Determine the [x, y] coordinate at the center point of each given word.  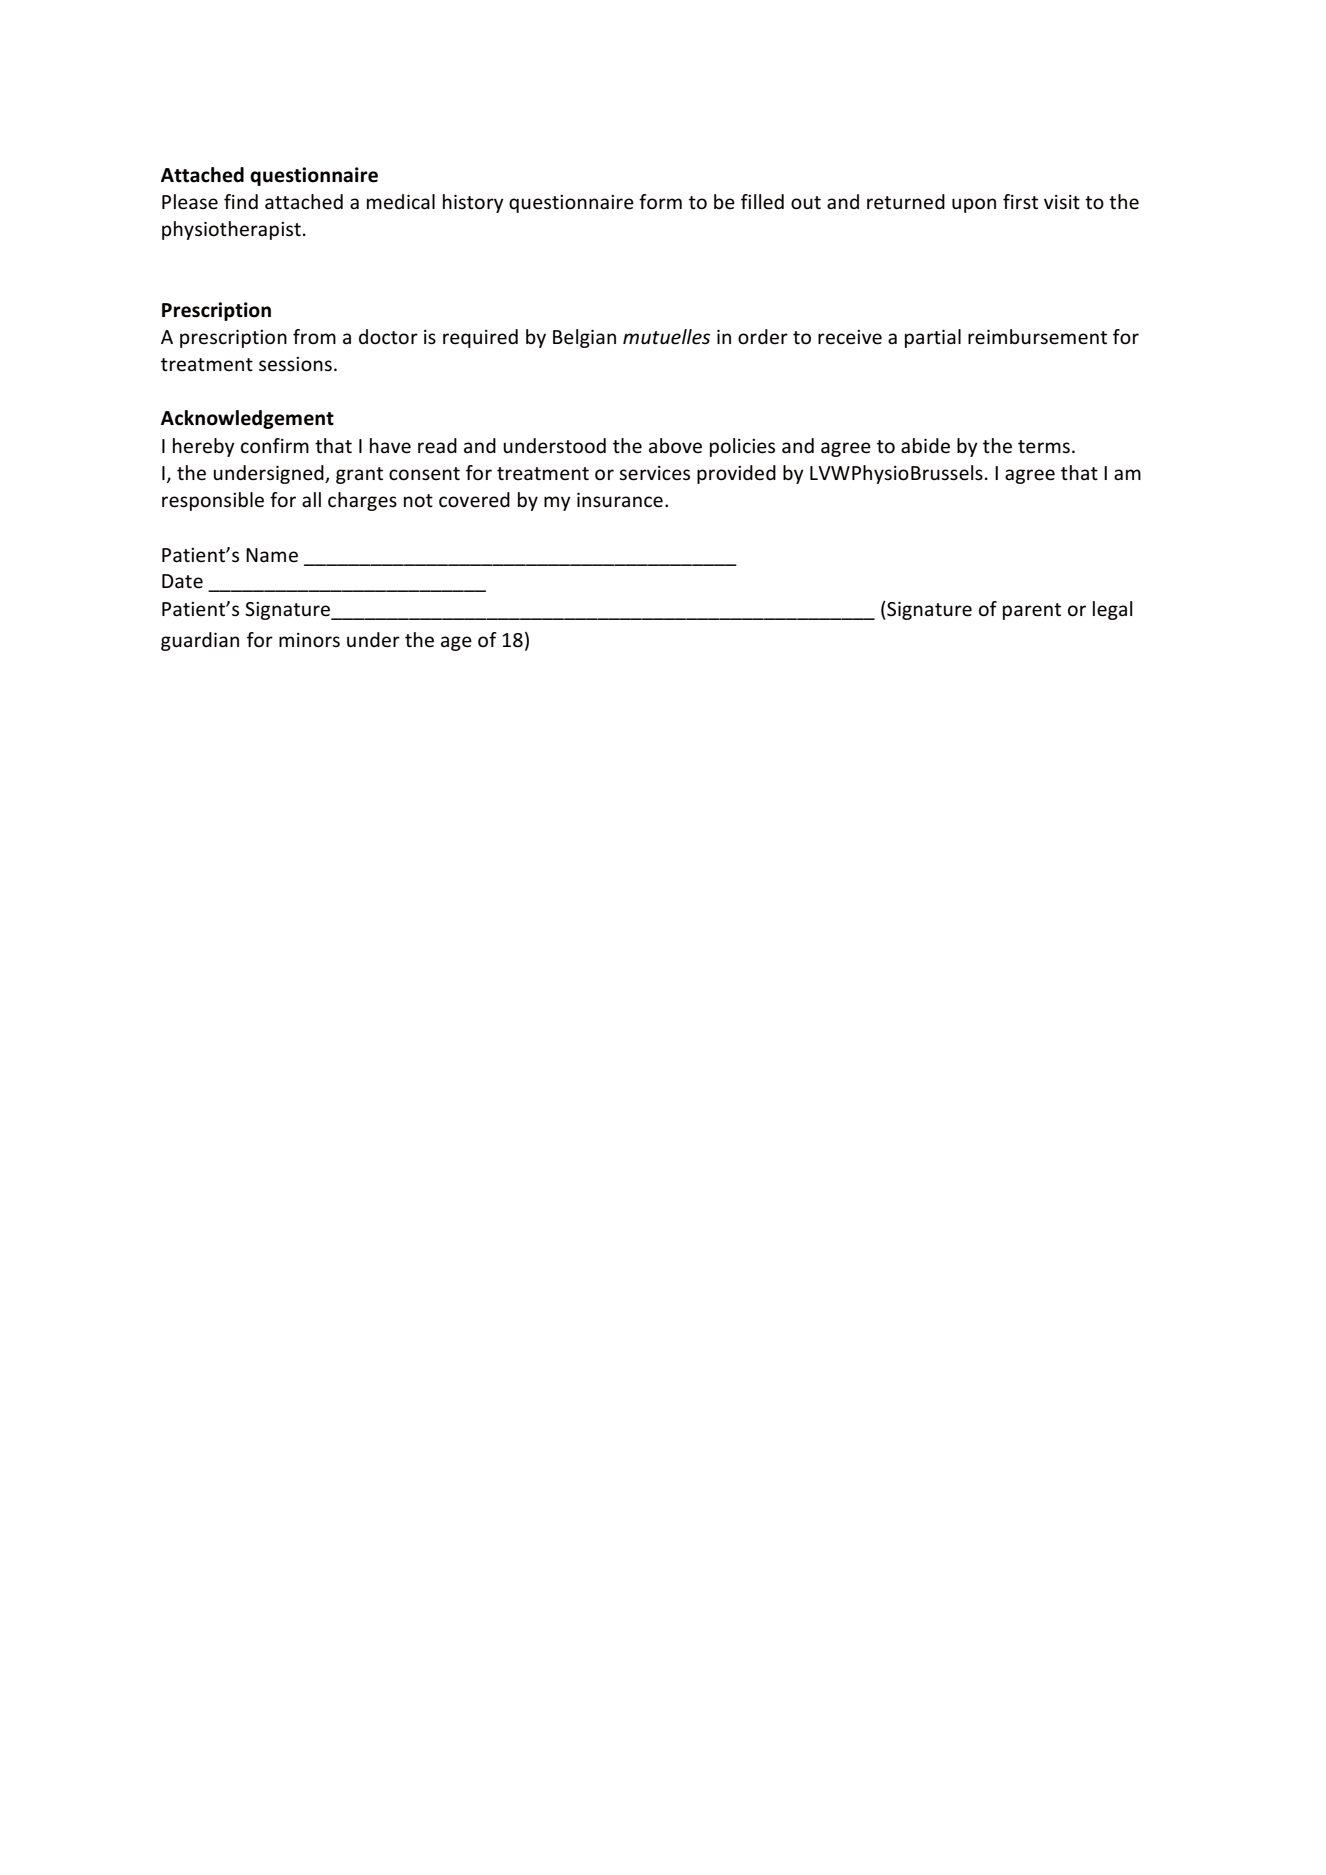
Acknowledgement [247, 419]
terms [1044, 447]
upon [974, 205]
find [241, 202]
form [660, 201]
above [675, 446]
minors [309, 640]
